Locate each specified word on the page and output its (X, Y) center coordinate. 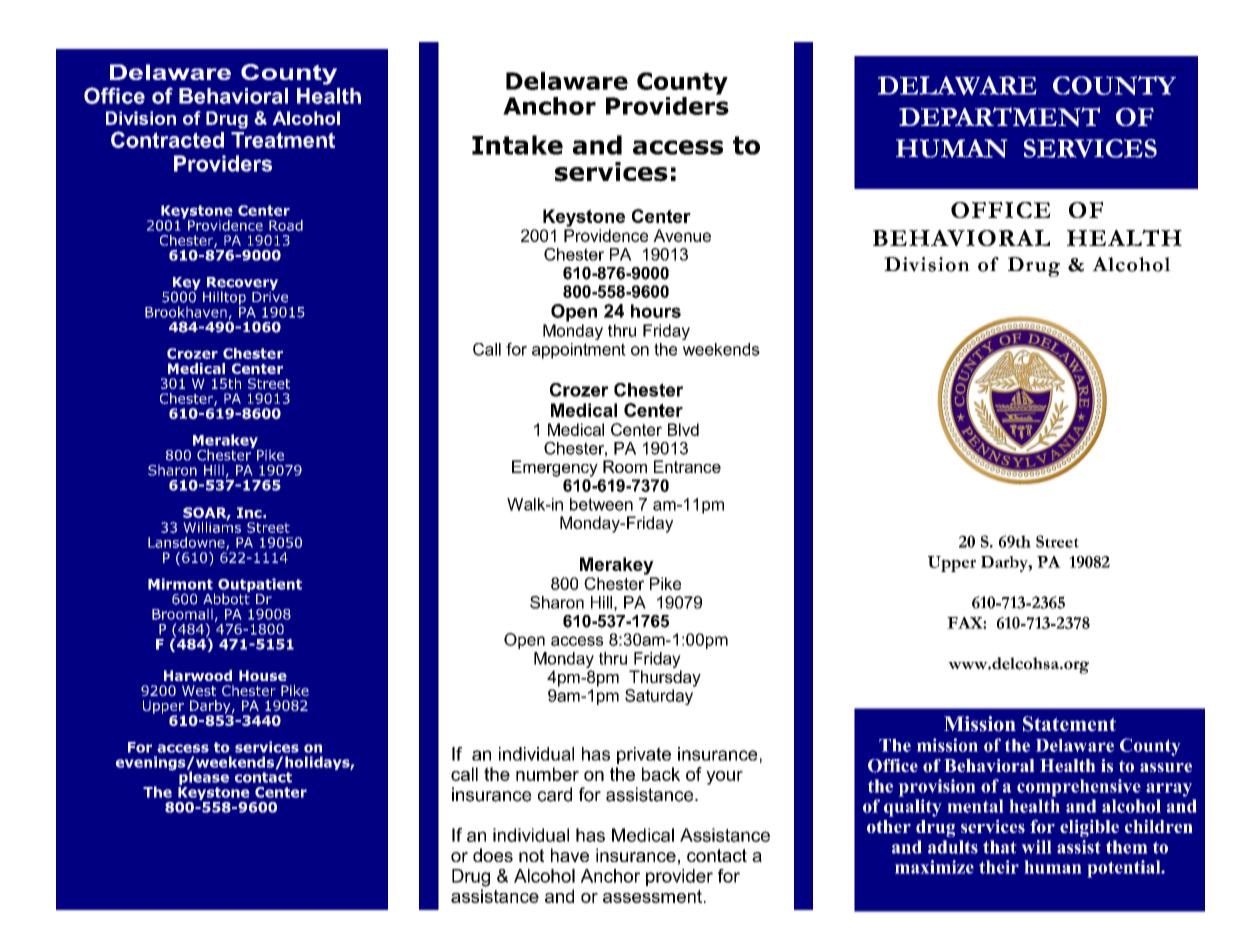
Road (286, 225)
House (263, 675)
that (1000, 847)
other (889, 826)
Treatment (283, 140)
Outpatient (260, 586)
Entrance (687, 466)
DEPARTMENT (999, 117)
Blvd (683, 429)
